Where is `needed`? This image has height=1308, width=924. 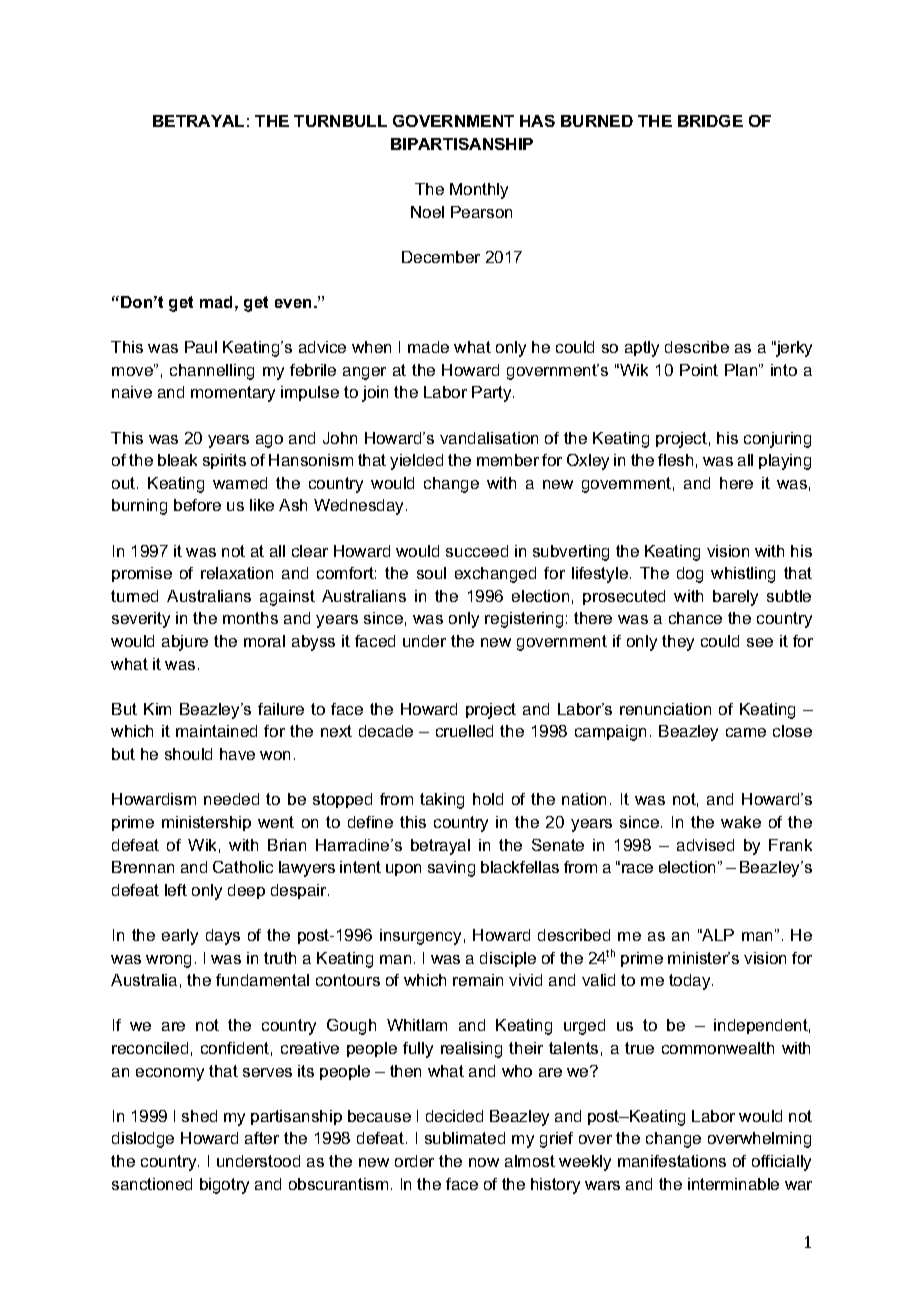 needed is located at coordinates (231, 799).
